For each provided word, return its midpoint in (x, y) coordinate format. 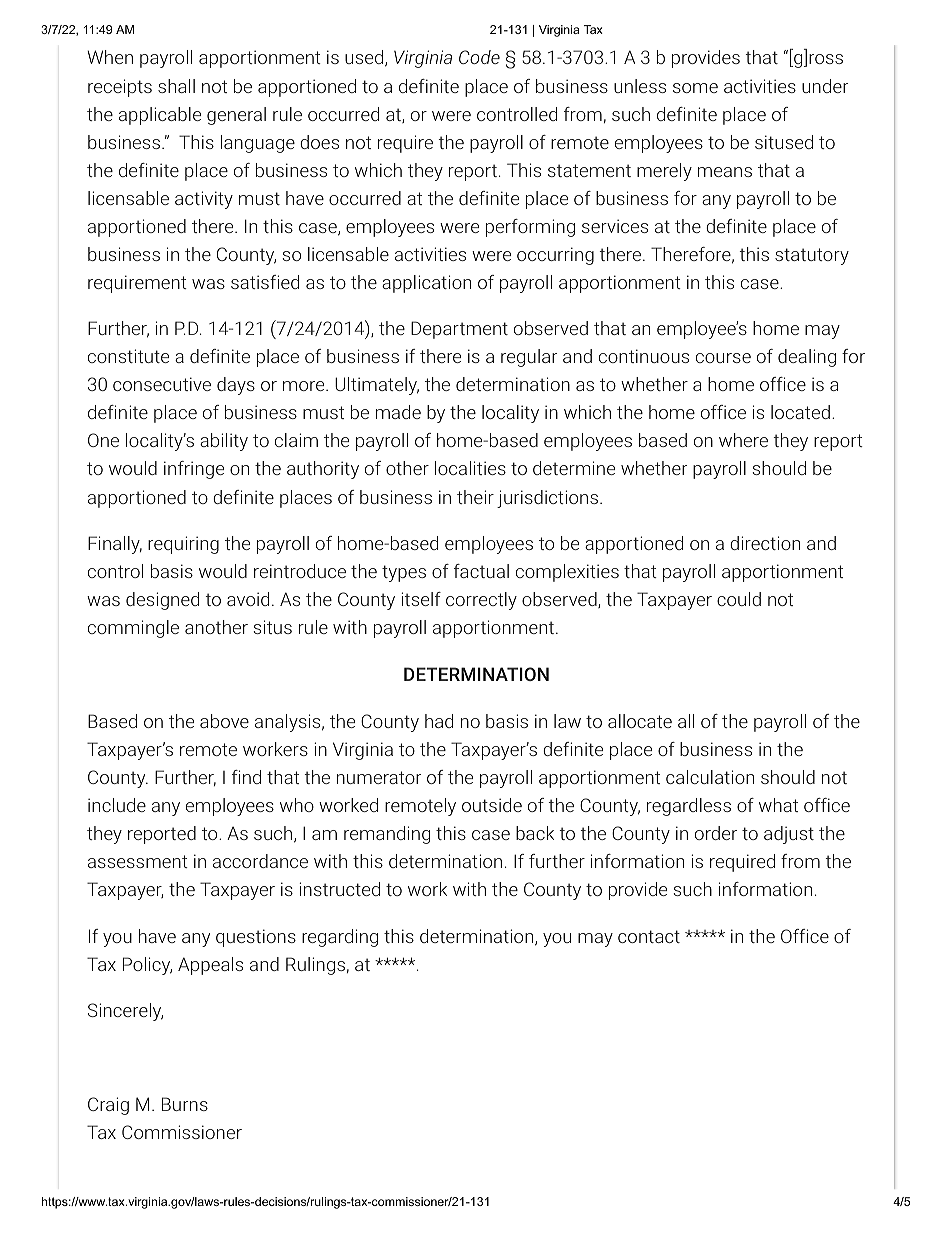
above (224, 721)
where (743, 440)
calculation (710, 777)
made (398, 412)
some (695, 88)
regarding (340, 938)
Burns (185, 1104)
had (439, 721)
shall (176, 86)
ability (224, 442)
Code (479, 57)
